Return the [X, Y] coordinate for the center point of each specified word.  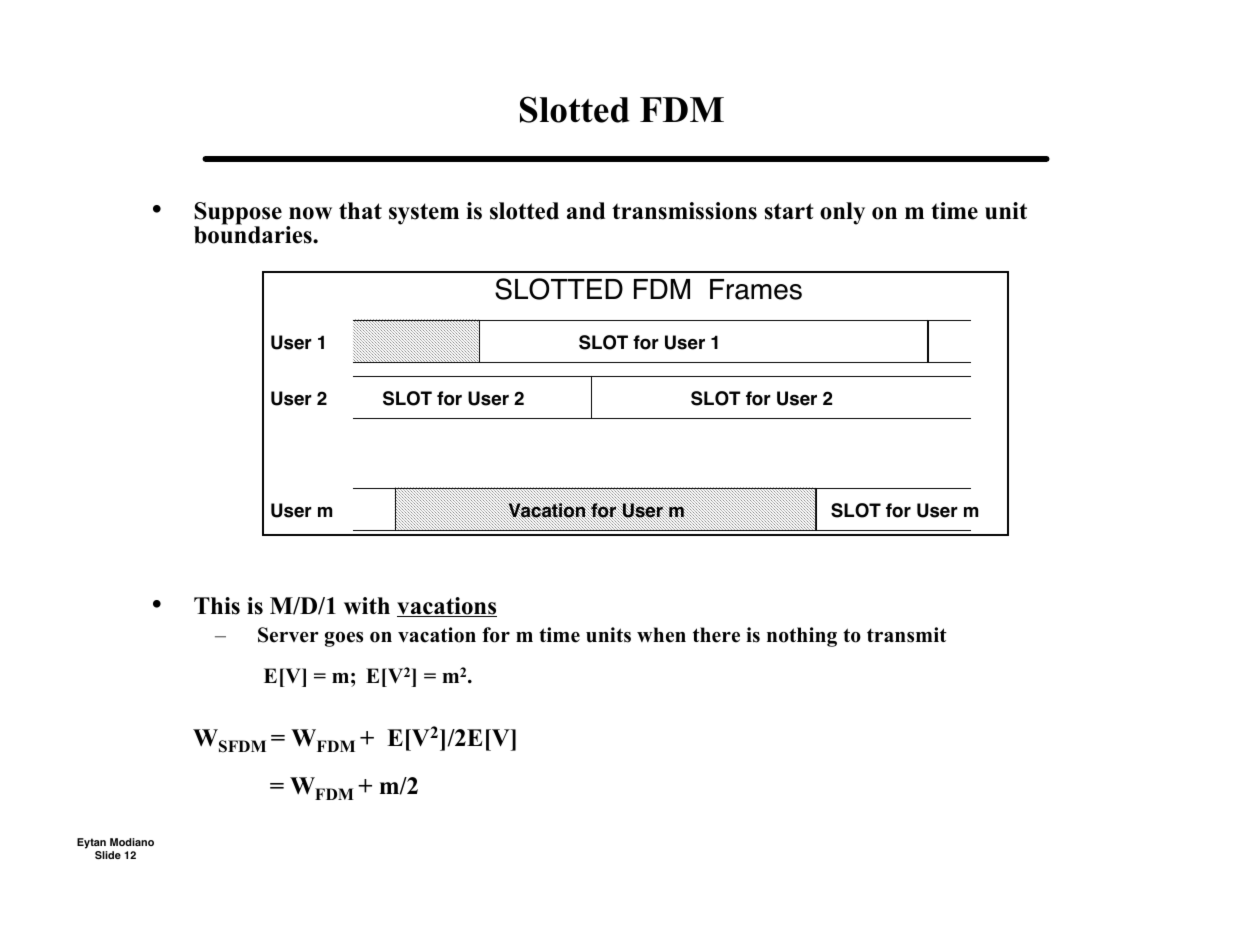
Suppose [238, 215]
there [716, 635]
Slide [108, 855]
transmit [907, 635]
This [217, 606]
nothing [802, 637]
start [789, 211]
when [661, 635]
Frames [756, 289]
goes [344, 639]
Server [288, 635]
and [586, 211]
